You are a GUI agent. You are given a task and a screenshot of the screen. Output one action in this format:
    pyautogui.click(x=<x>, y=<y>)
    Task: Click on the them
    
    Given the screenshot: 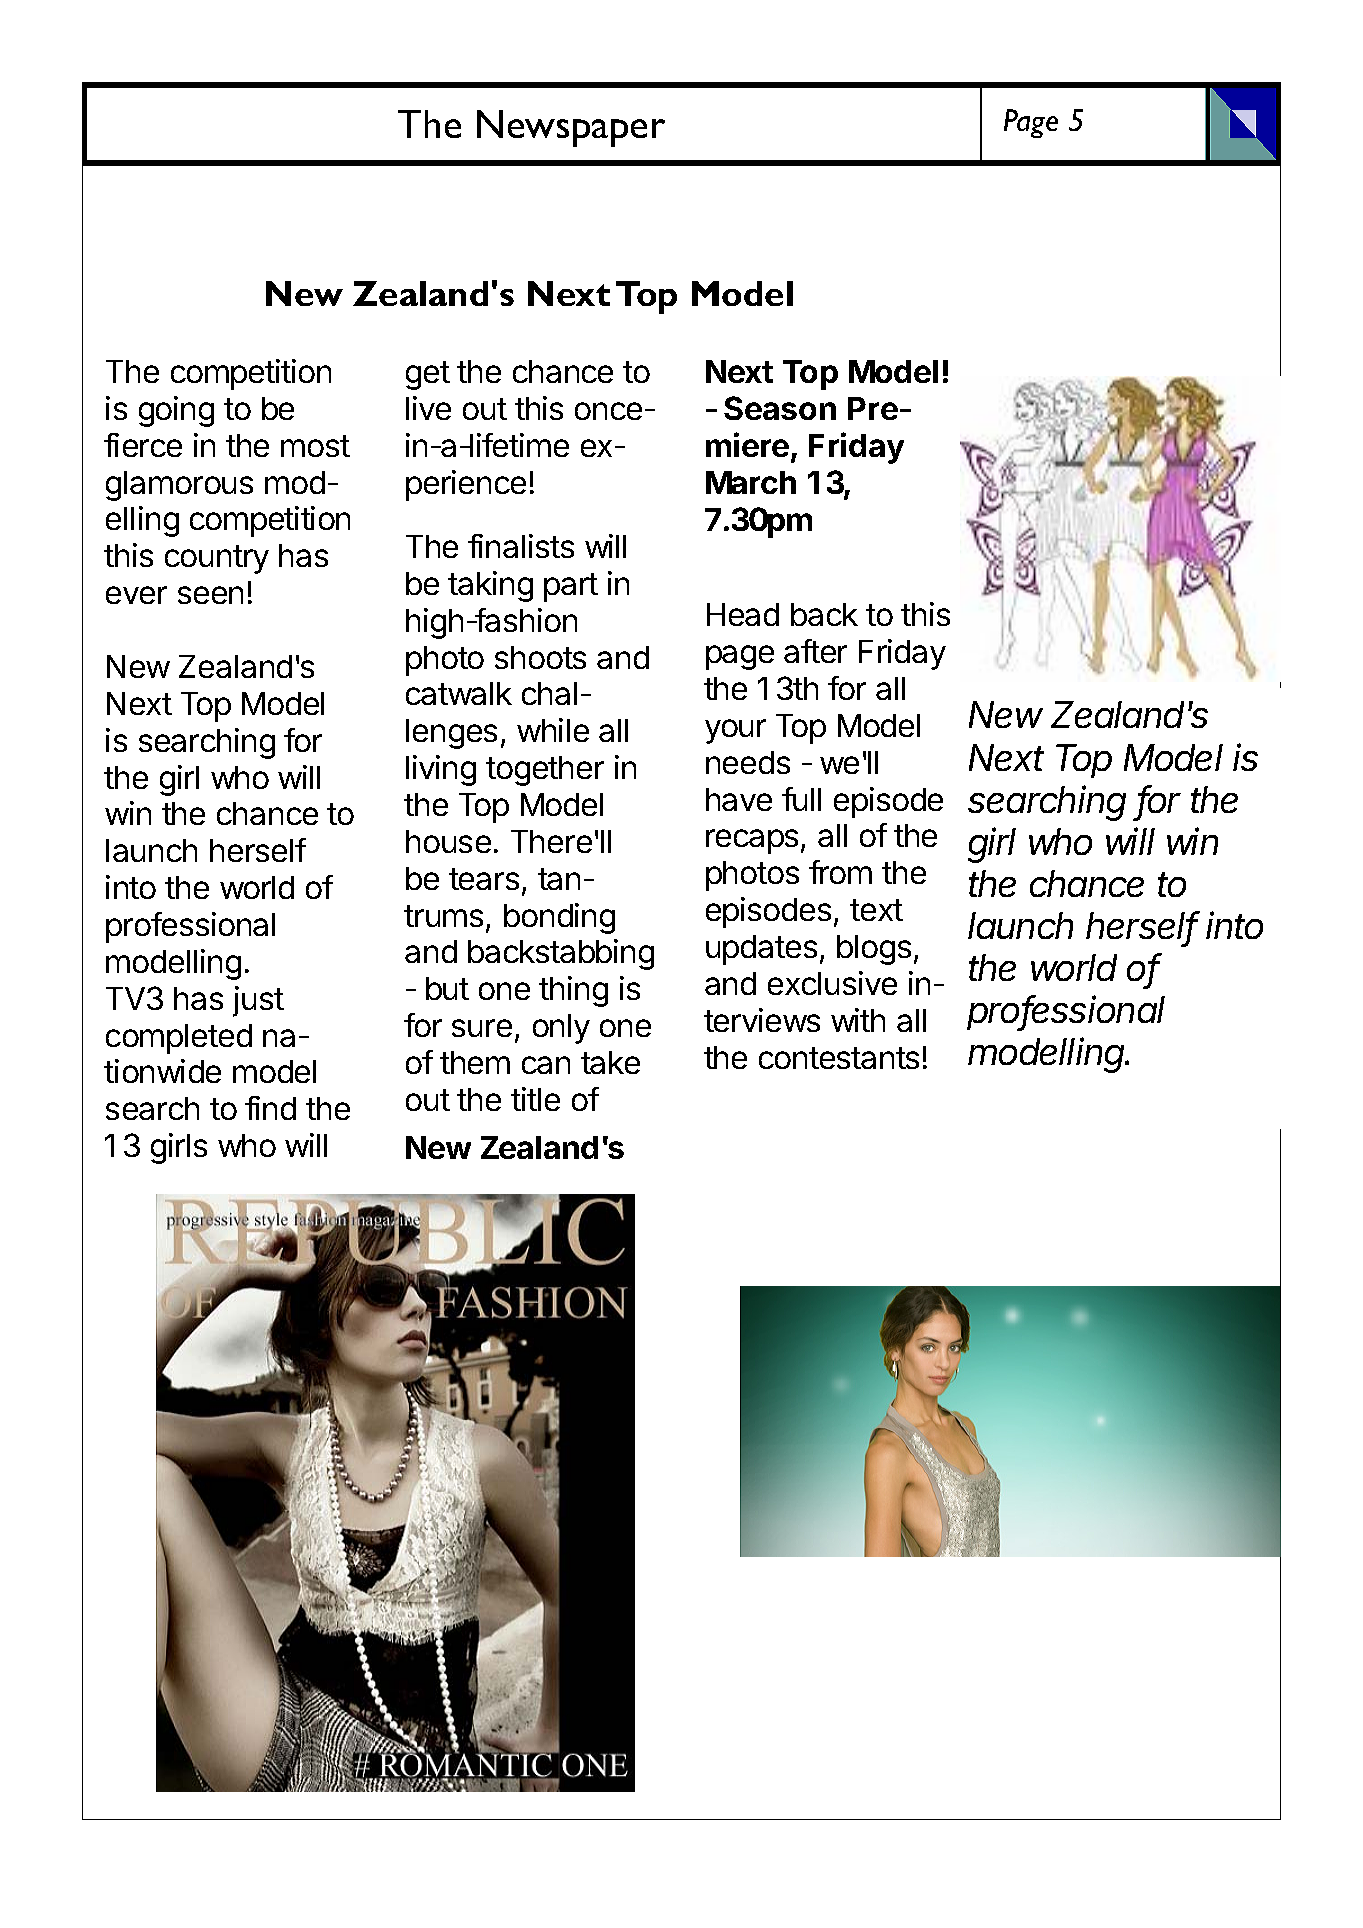 What is the action you would take?
    pyautogui.click(x=475, y=1062)
